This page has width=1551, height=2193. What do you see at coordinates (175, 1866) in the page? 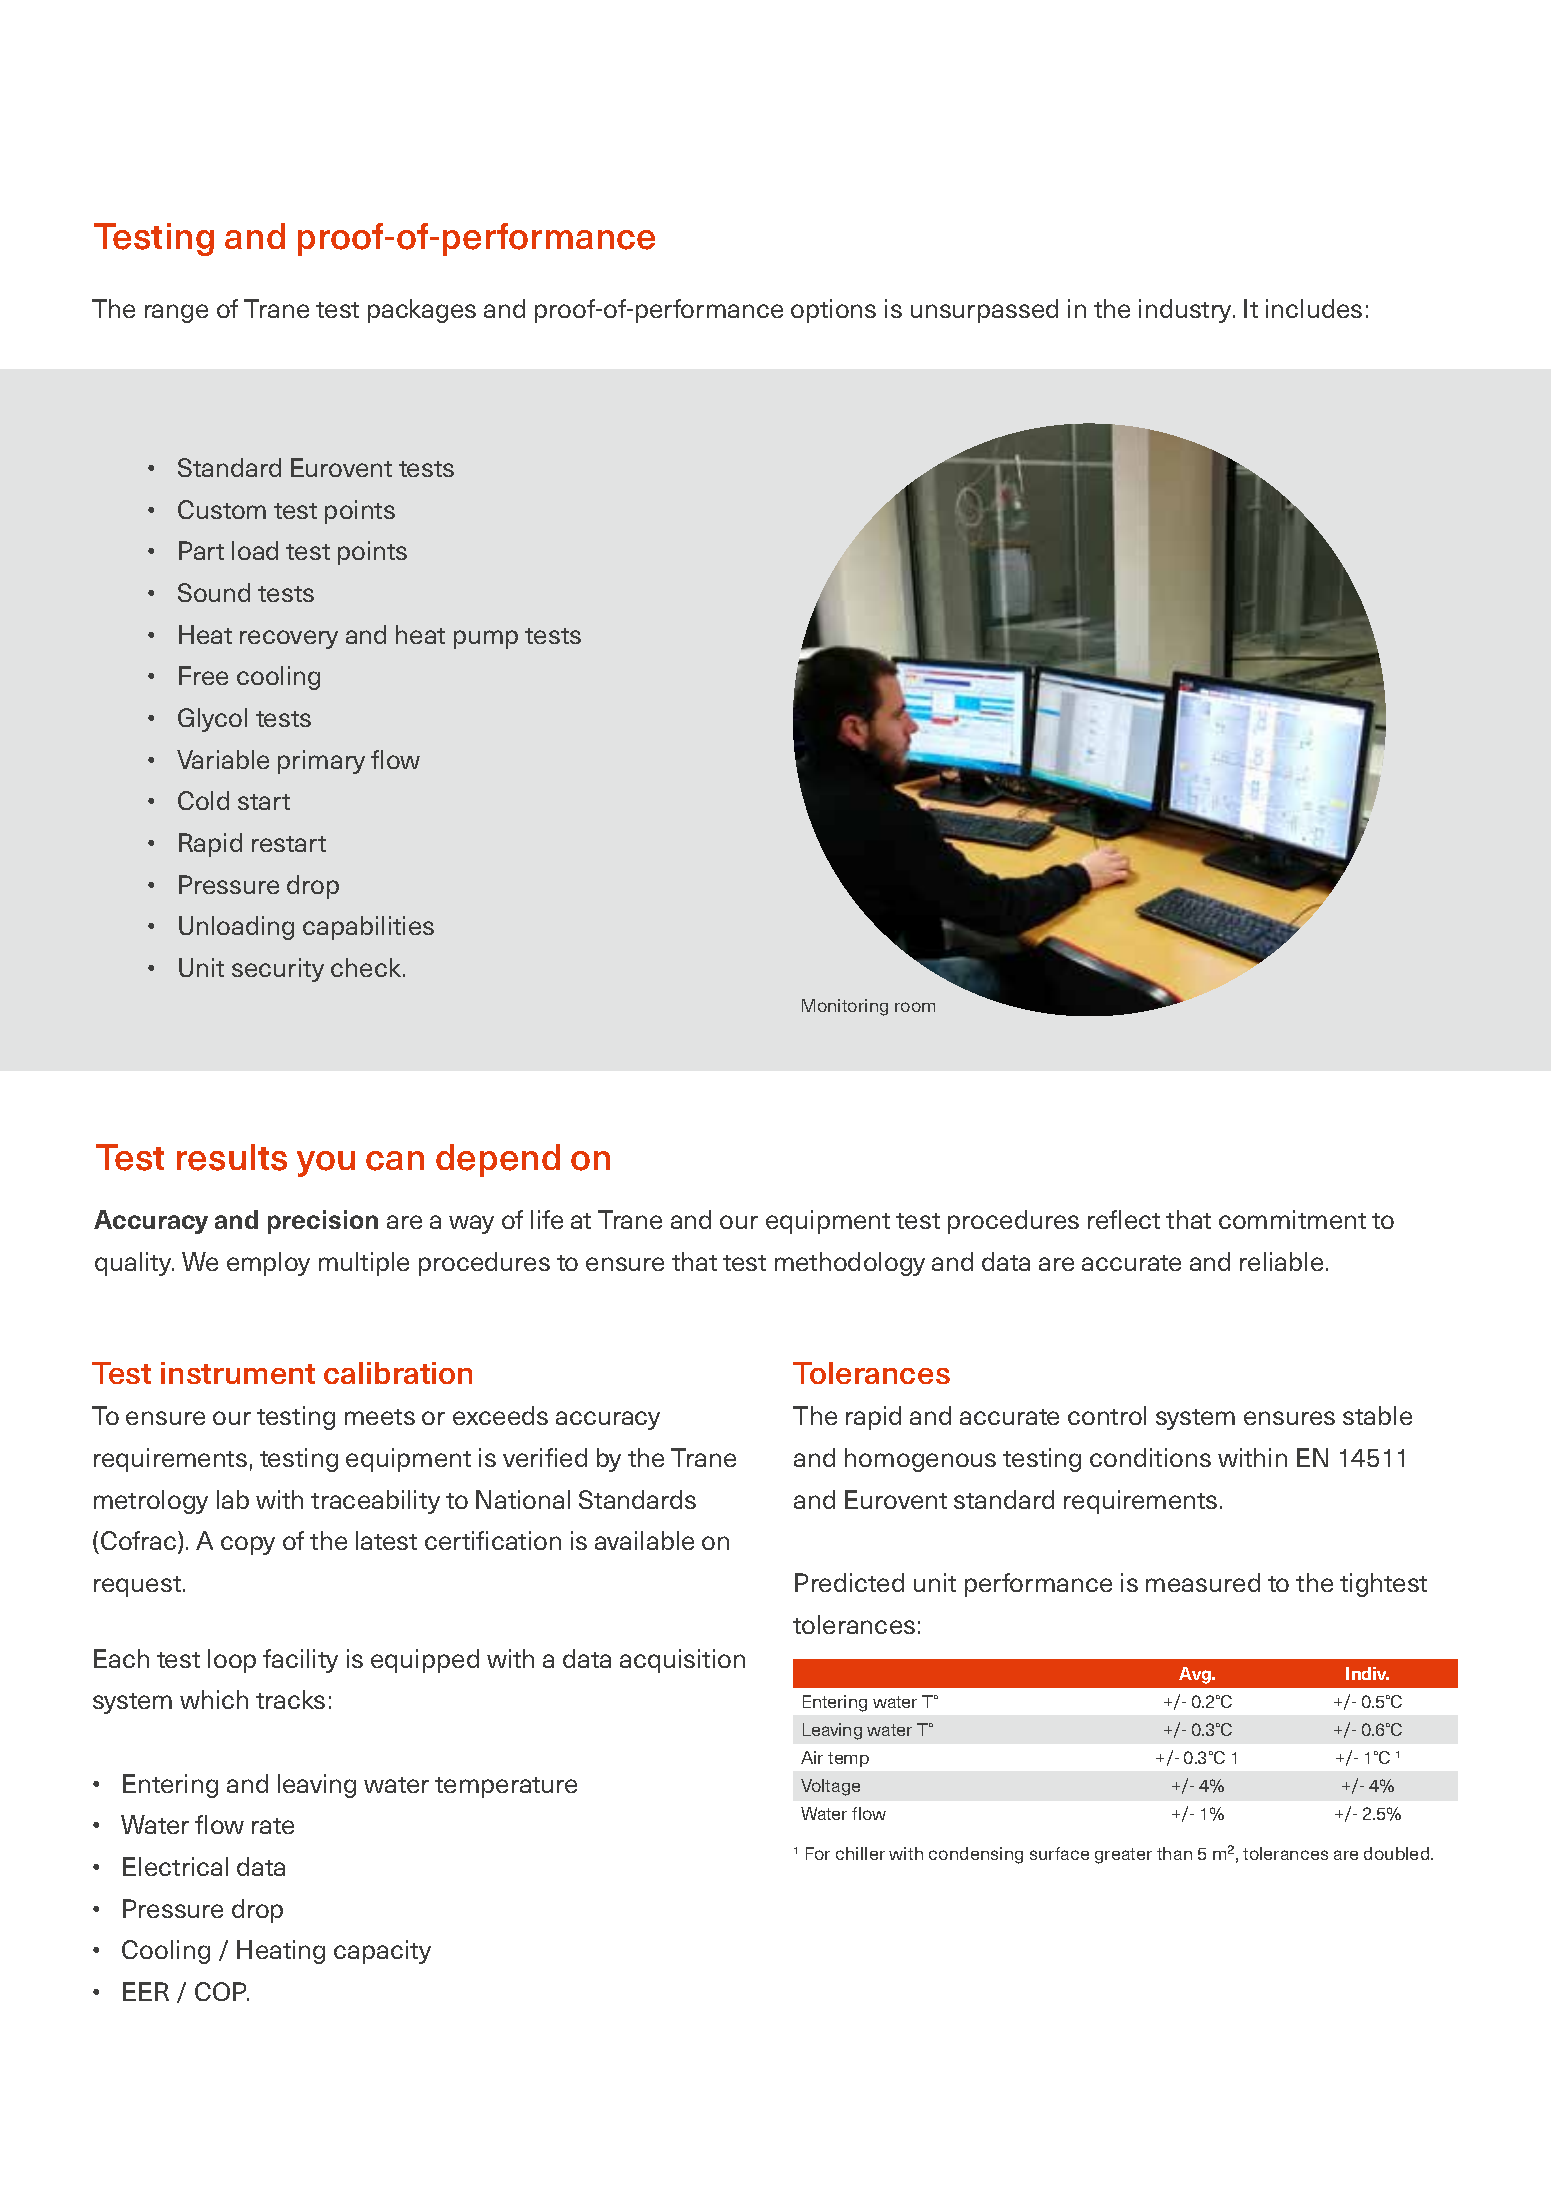
I see `Electrical` at bounding box center [175, 1866].
